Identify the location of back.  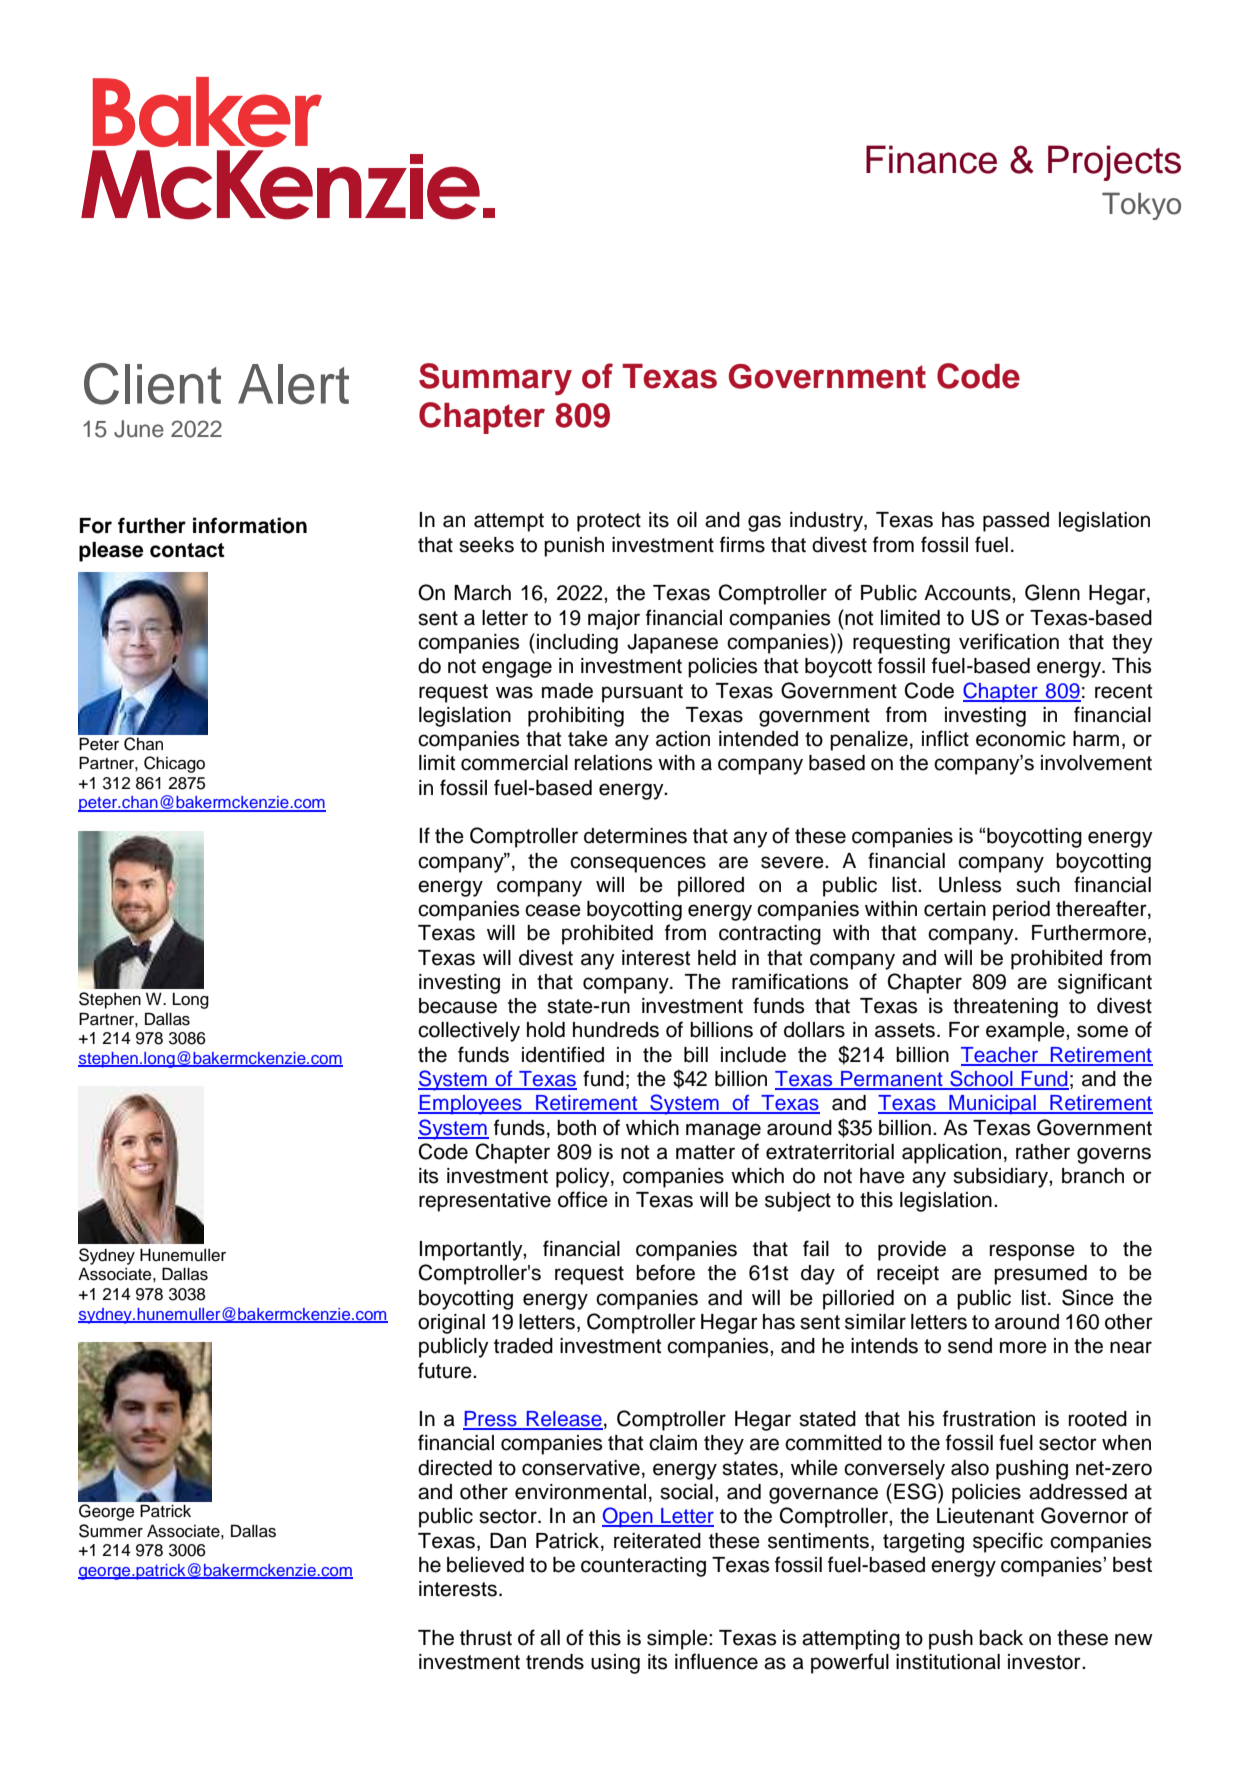
(1001, 1638).
